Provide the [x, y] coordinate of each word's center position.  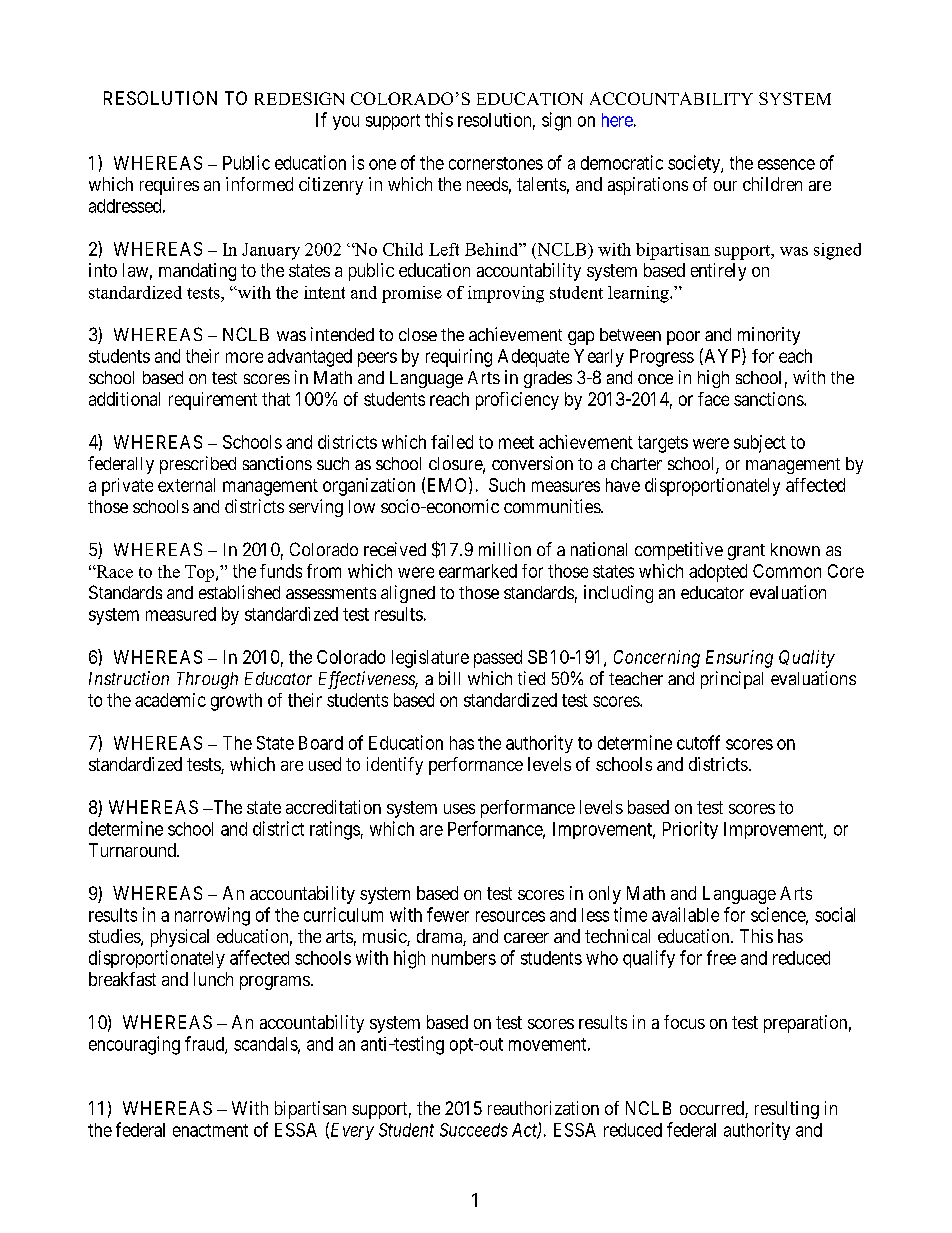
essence [786, 164]
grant [746, 552]
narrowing [212, 916]
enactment [210, 1130]
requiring [459, 358]
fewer [448, 914]
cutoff [698, 742]
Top [201, 573]
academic [170, 700]
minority [769, 336]
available [685, 914]
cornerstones [496, 163]
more [244, 357]
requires [169, 186]
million [505, 549]
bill [449, 678]
